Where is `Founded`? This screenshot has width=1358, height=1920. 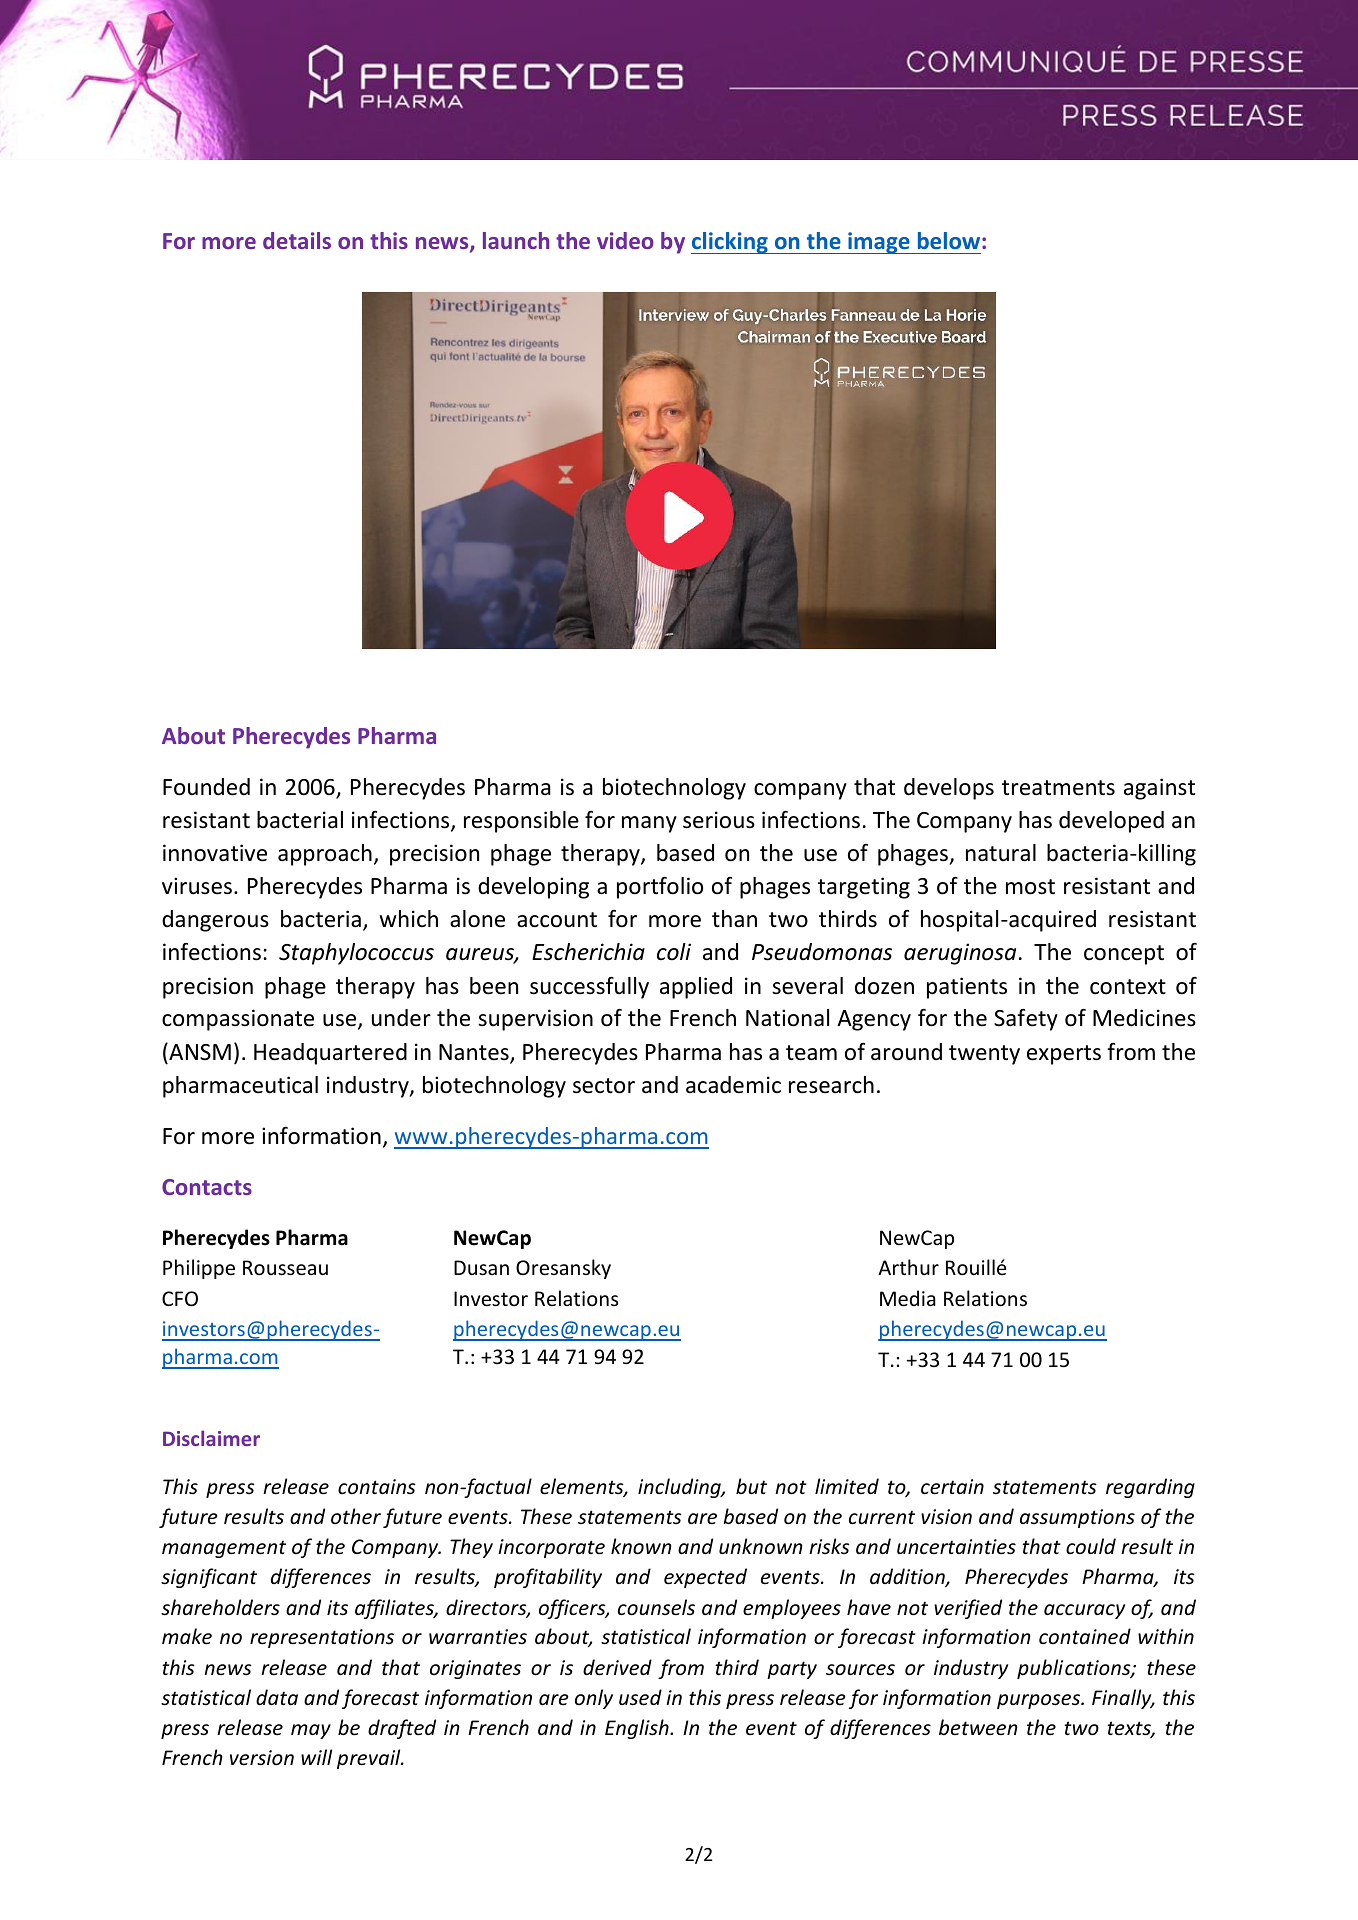
Founded is located at coordinates (206, 787).
